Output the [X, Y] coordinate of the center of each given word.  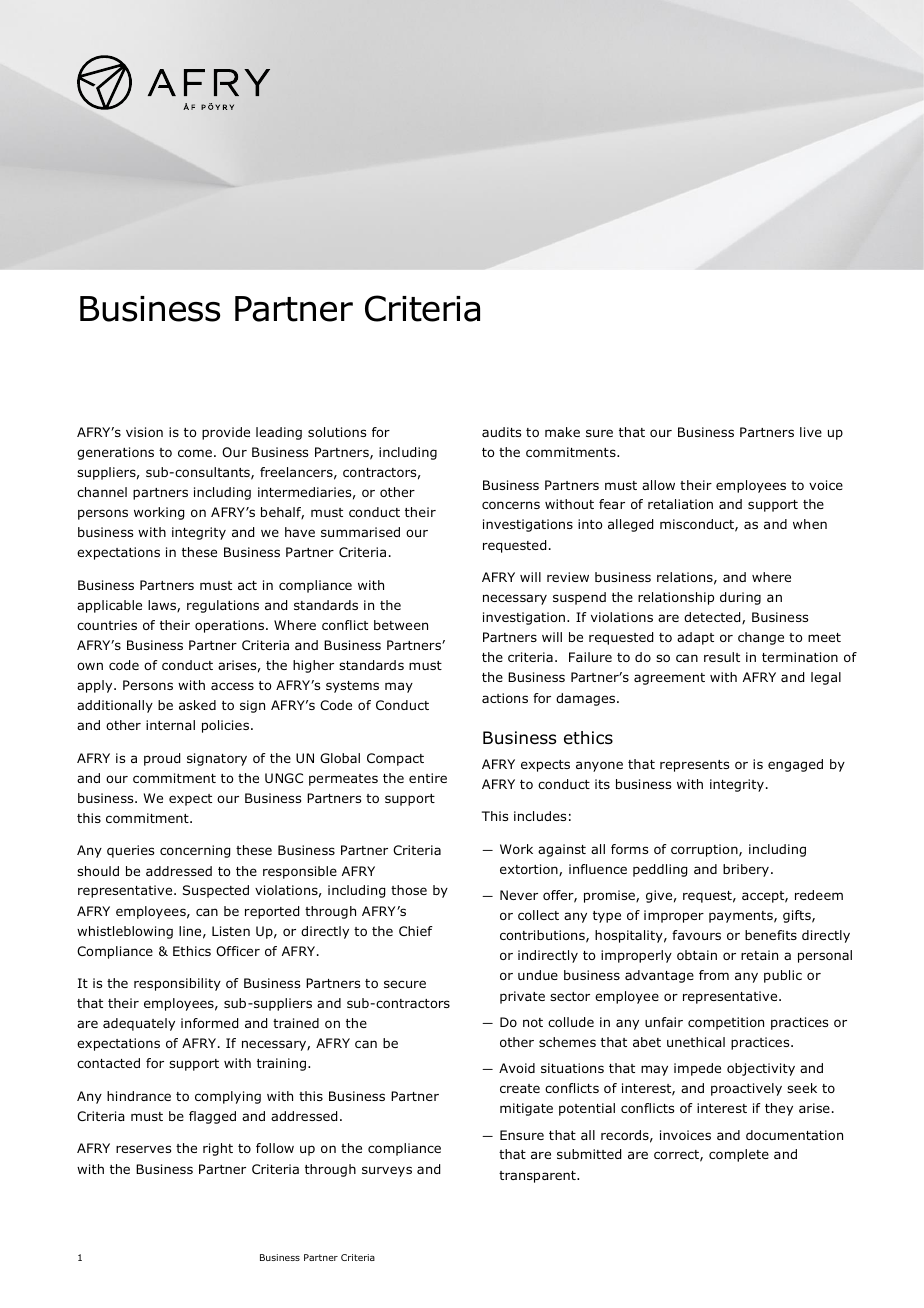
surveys [387, 1171]
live [811, 432]
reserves [143, 1149]
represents [694, 766]
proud [162, 759]
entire [428, 778]
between [401, 625]
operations [231, 626]
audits [501, 432]
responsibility [177, 984]
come [195, 453]
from [714, 975]
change [761, 638]
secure [405, 984]
